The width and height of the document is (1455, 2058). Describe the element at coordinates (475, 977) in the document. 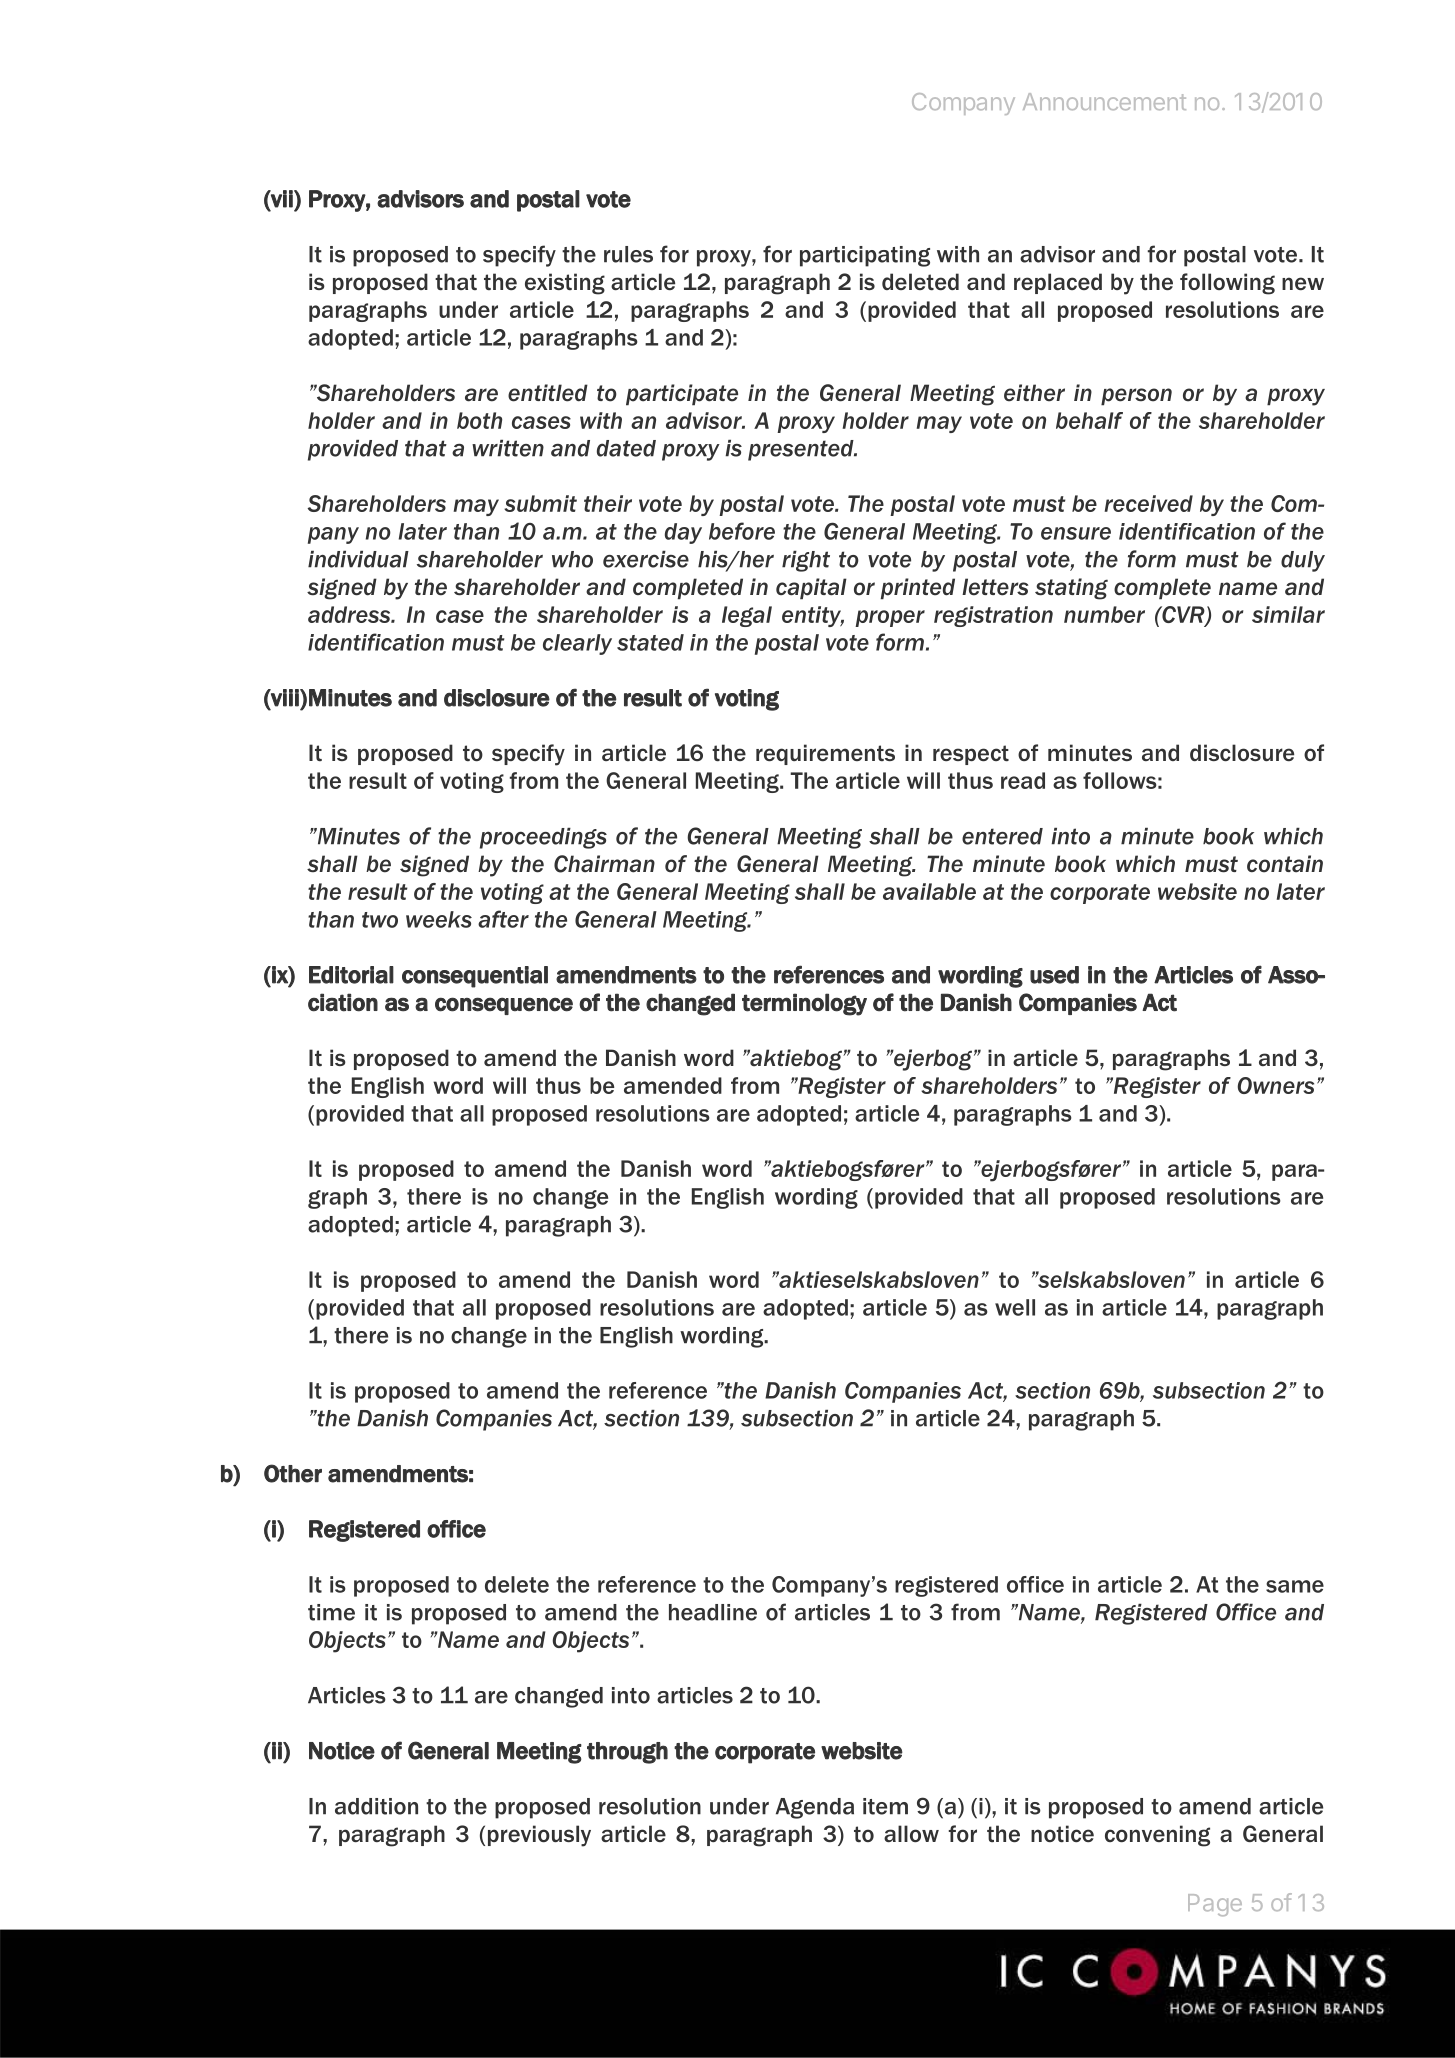

I see `consequential` at that location.
